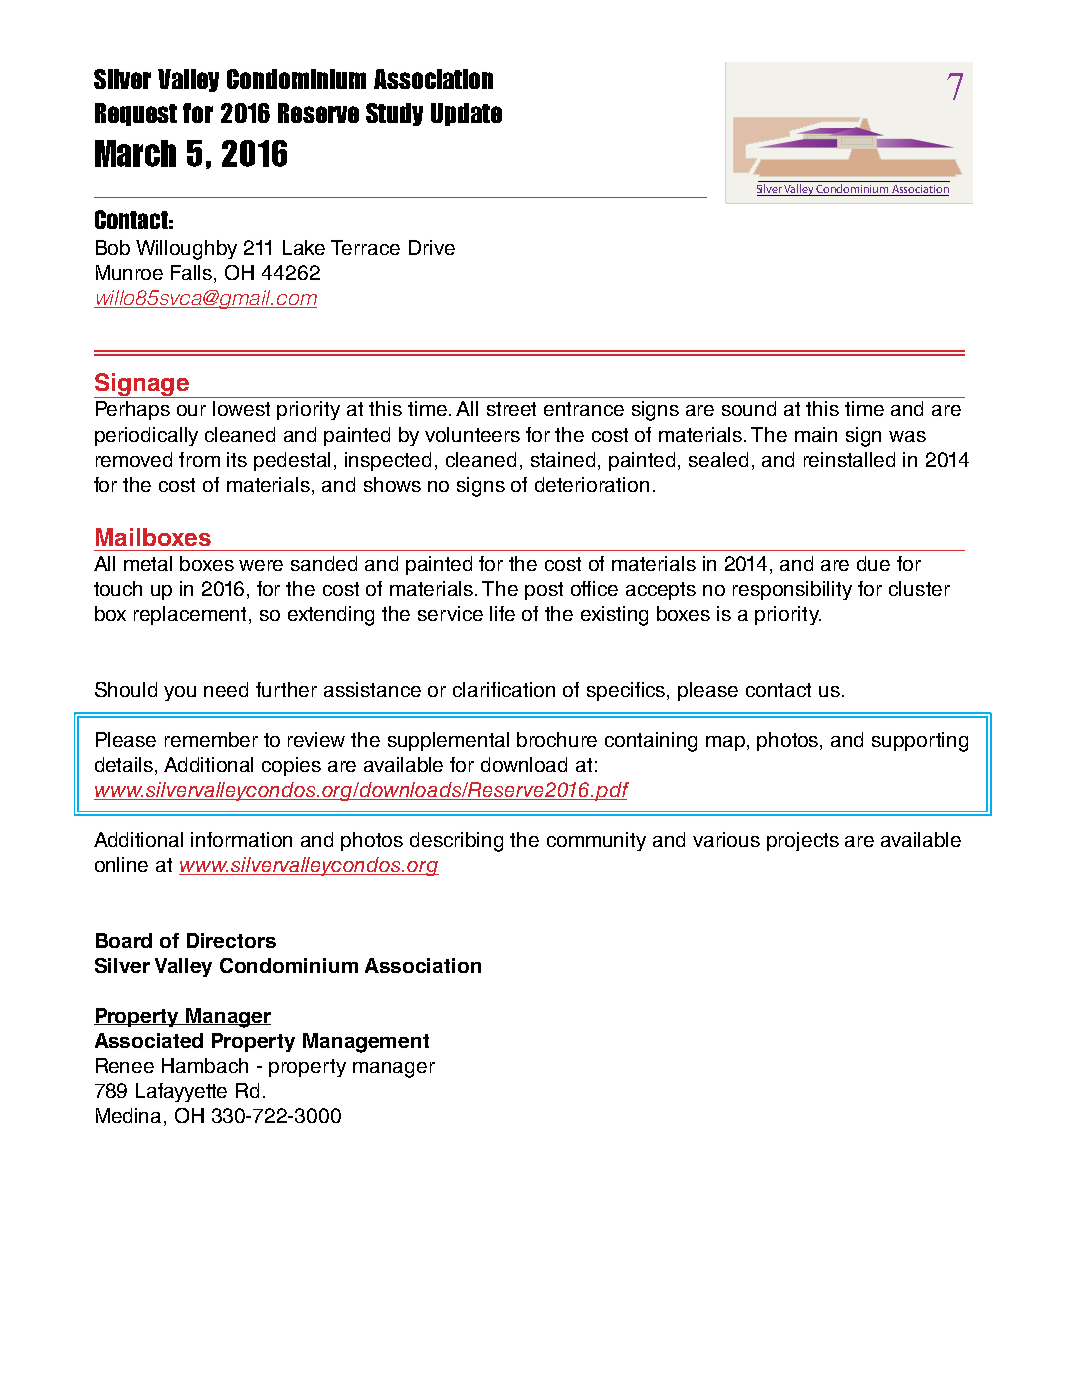  I want to click on Drive, so click(432, 247).
